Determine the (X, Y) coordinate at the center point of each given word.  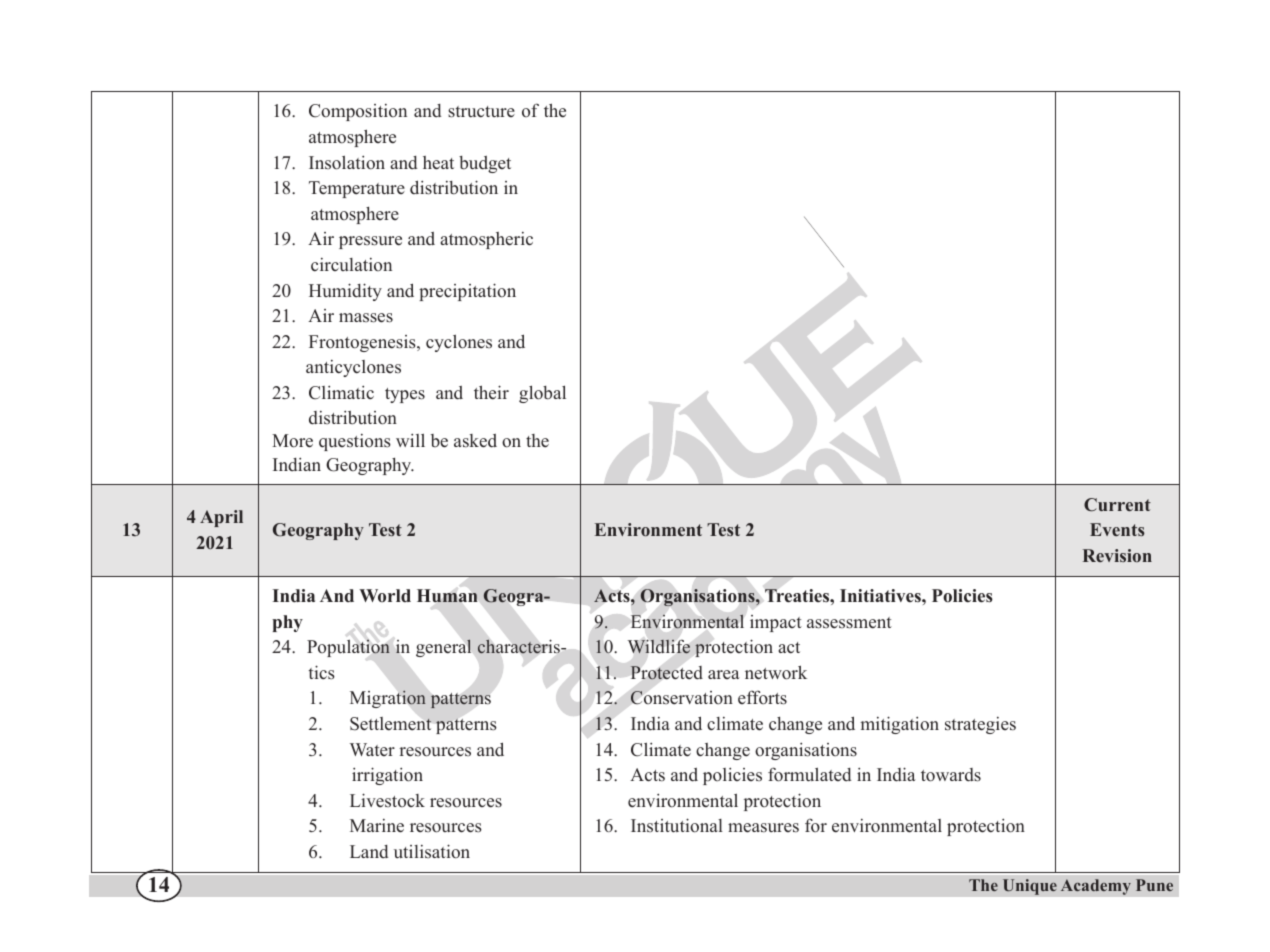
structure (481, 112)
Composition (358, 112)
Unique (1030, 887)
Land (369, 852)
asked (475, 441)
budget (485, 164)
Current (1117, 505)
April (221, 518)
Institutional (677, 825)
